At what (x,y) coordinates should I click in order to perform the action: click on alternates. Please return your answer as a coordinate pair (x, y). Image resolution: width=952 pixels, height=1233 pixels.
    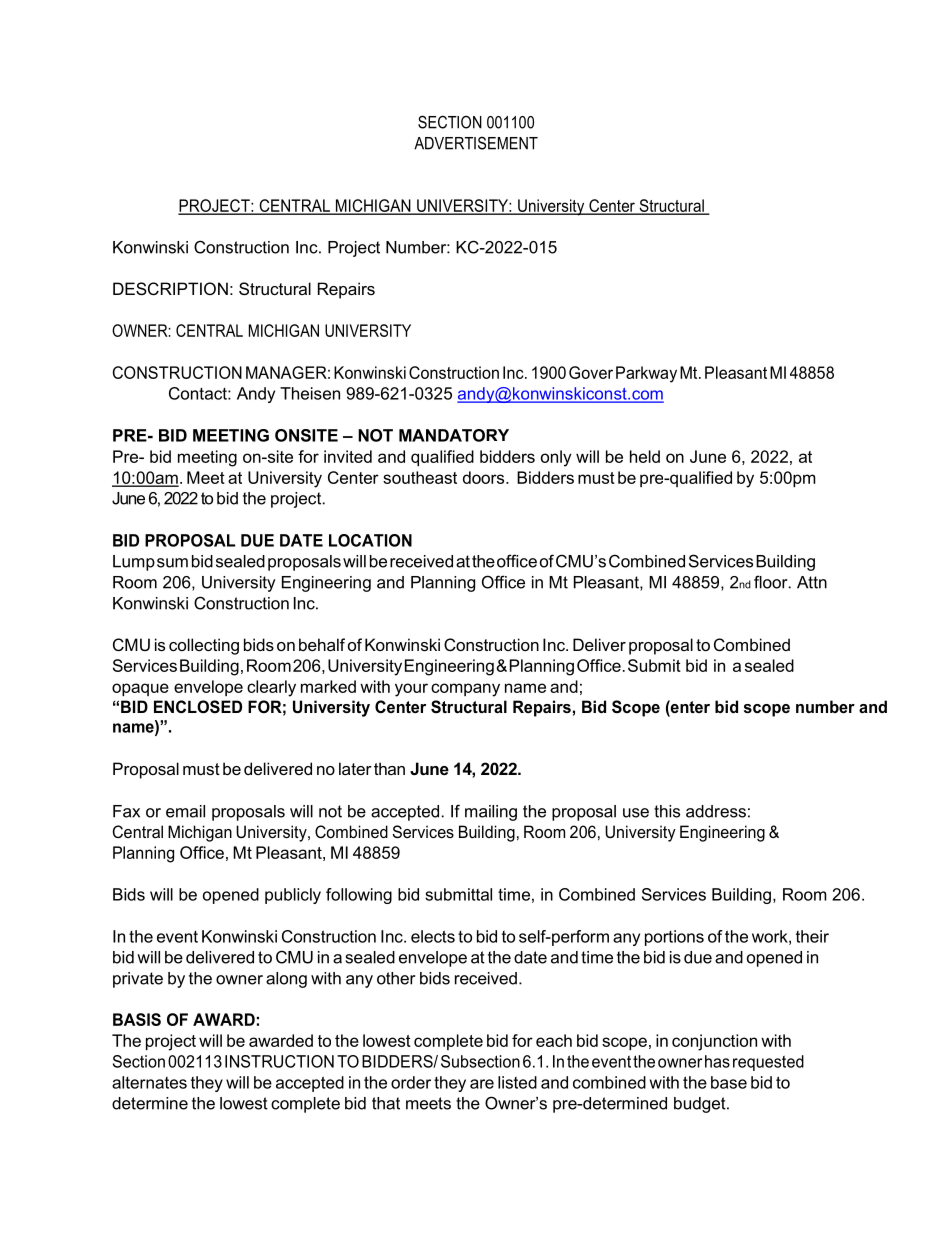
    Looking at the image, I should click on (149, 1082).
